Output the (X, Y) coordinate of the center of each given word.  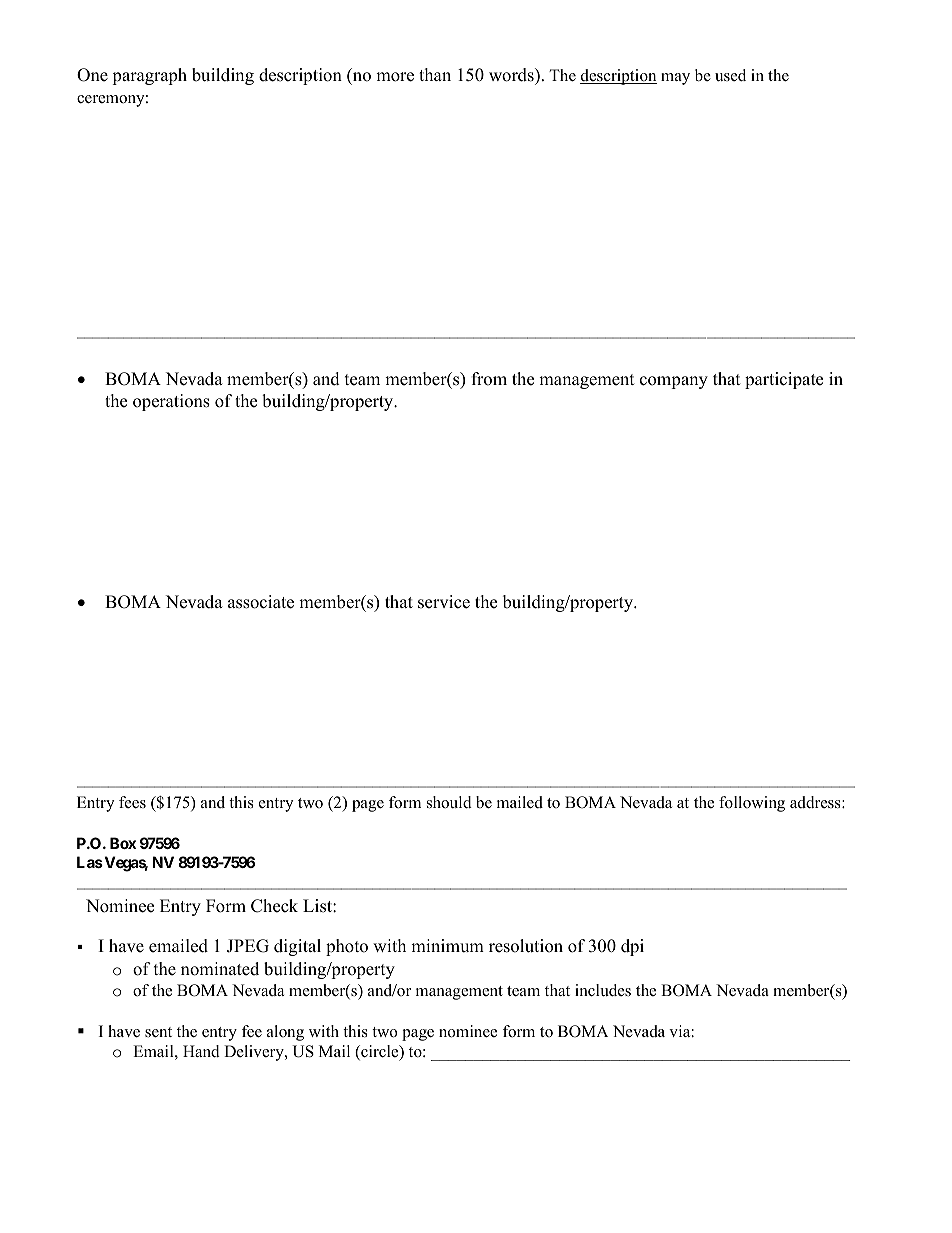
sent (158, 1032)
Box (123, 843)
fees (132, 802)
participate (784, 380)
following (752, 804)
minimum (447, 946)
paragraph (149, 76)
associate (261, 602)
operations (171, 402)
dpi (632, 947)
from (489, 379)
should (449, 802)
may (675, 79)
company (674, 382)
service (444, 602)
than (435, 74)
